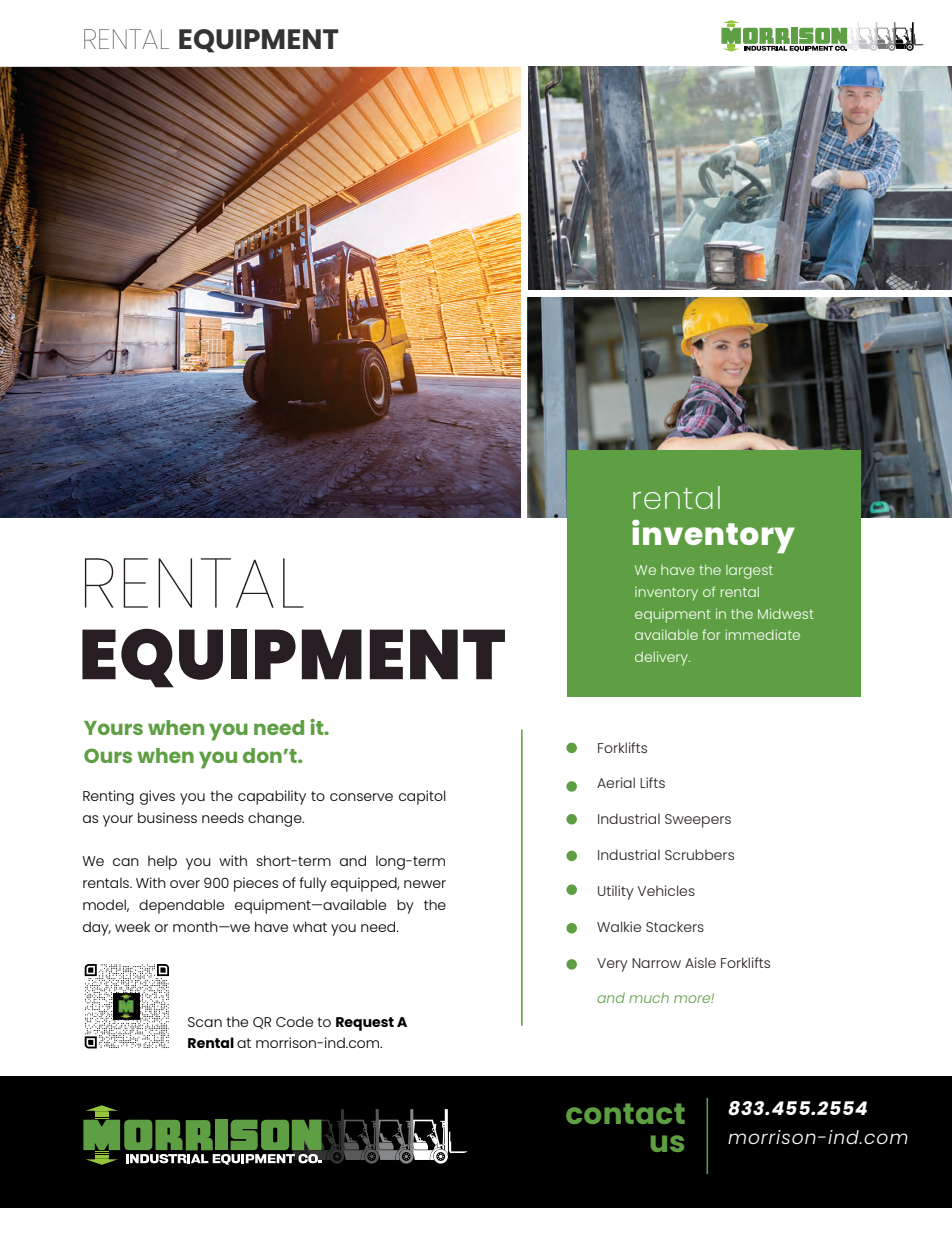 Image resolution: width=952 pixels, height=1233 pixels. What do you see at coordinates (205, 1022) in the screenshot?
I see `Scan` at bounding box center [205, 1022].
